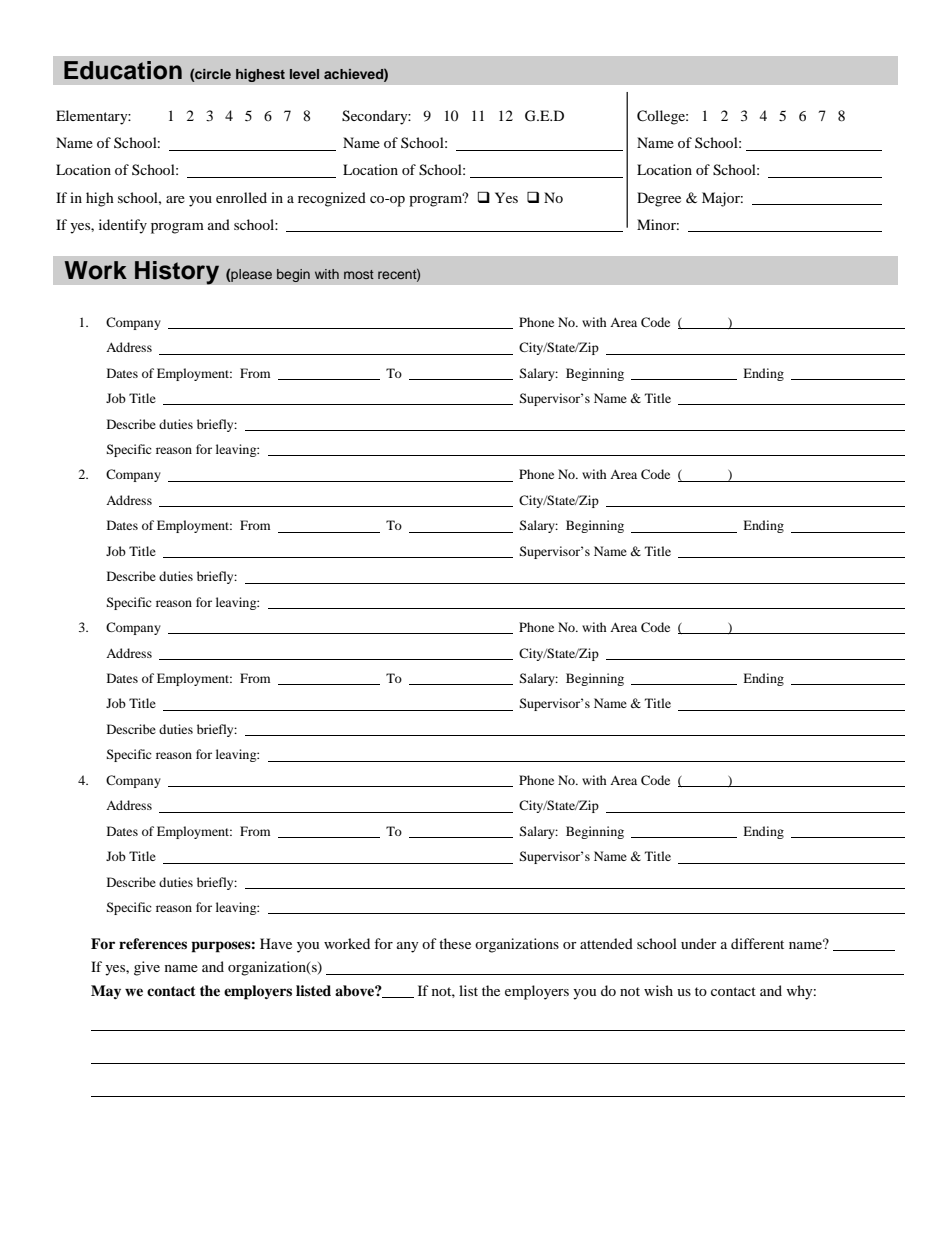  I want to click on History, so click(177, 273).
